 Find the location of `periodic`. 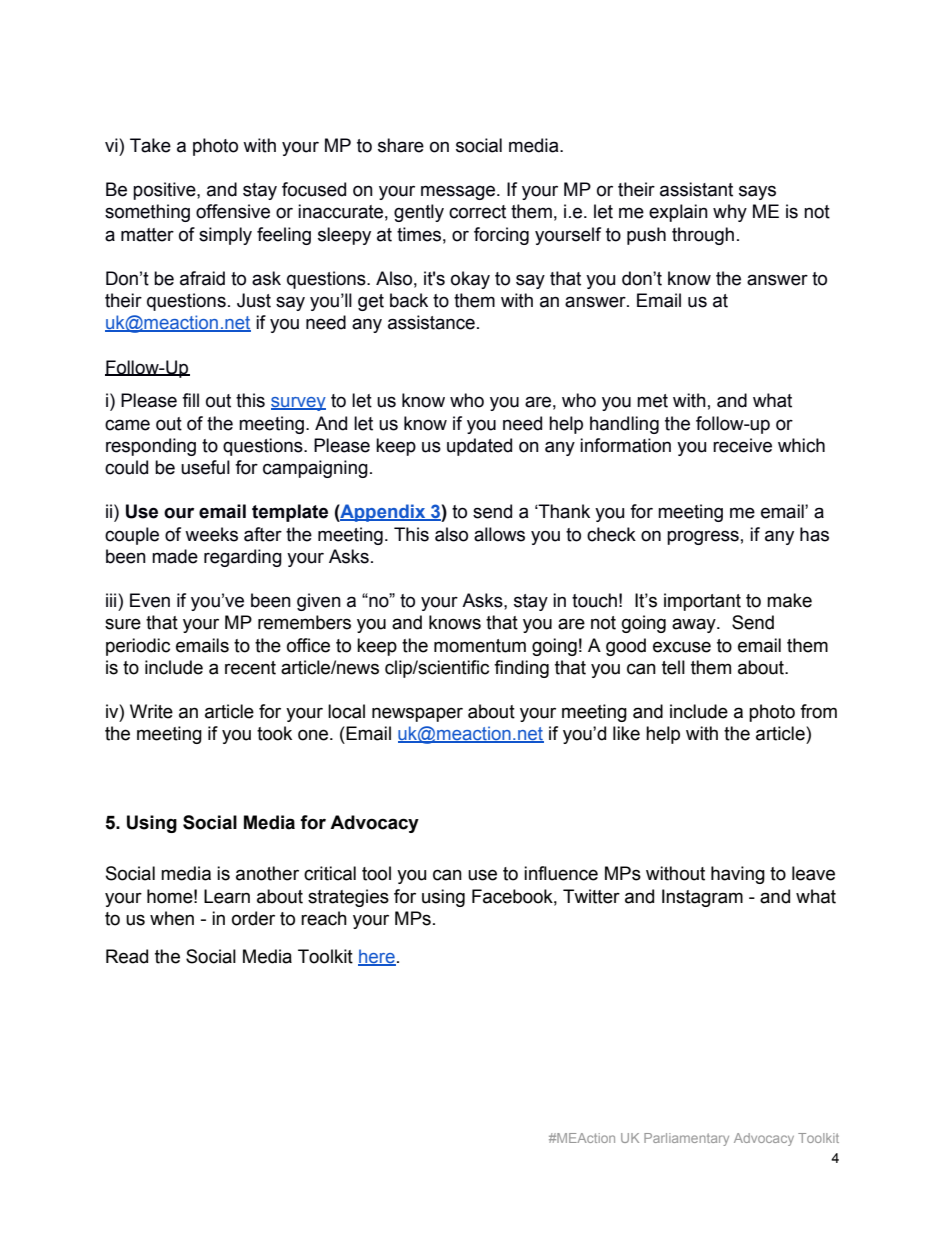

periodic is located at coordinates (138, 647).
